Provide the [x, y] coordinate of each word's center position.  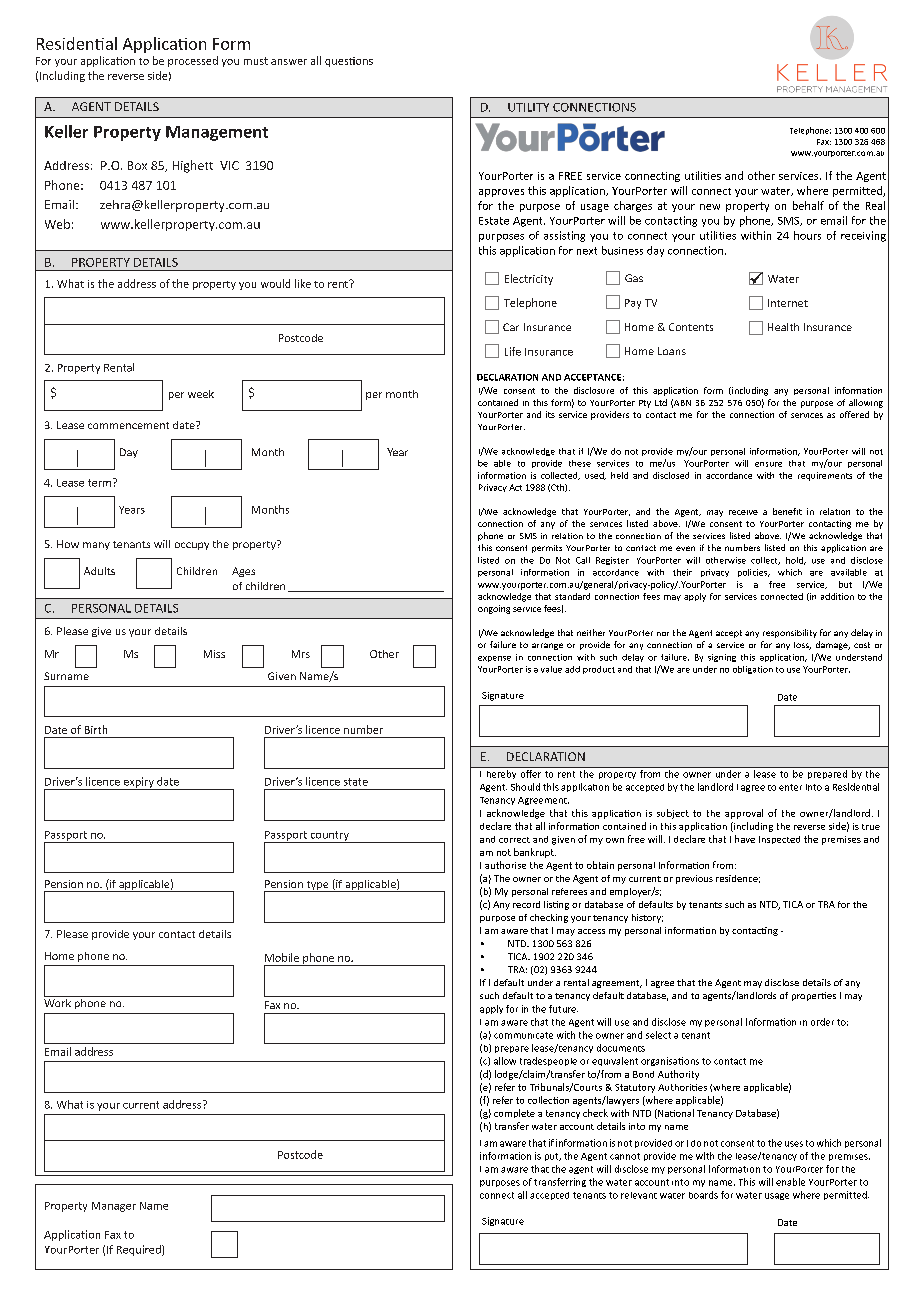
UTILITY [528, 107]
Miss [214, 654]
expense [494, 659]
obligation [753, 670]
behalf [808, 205]
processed [193, 61]
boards [703, 1195]
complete [514, 1113]
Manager [114, 1207]
